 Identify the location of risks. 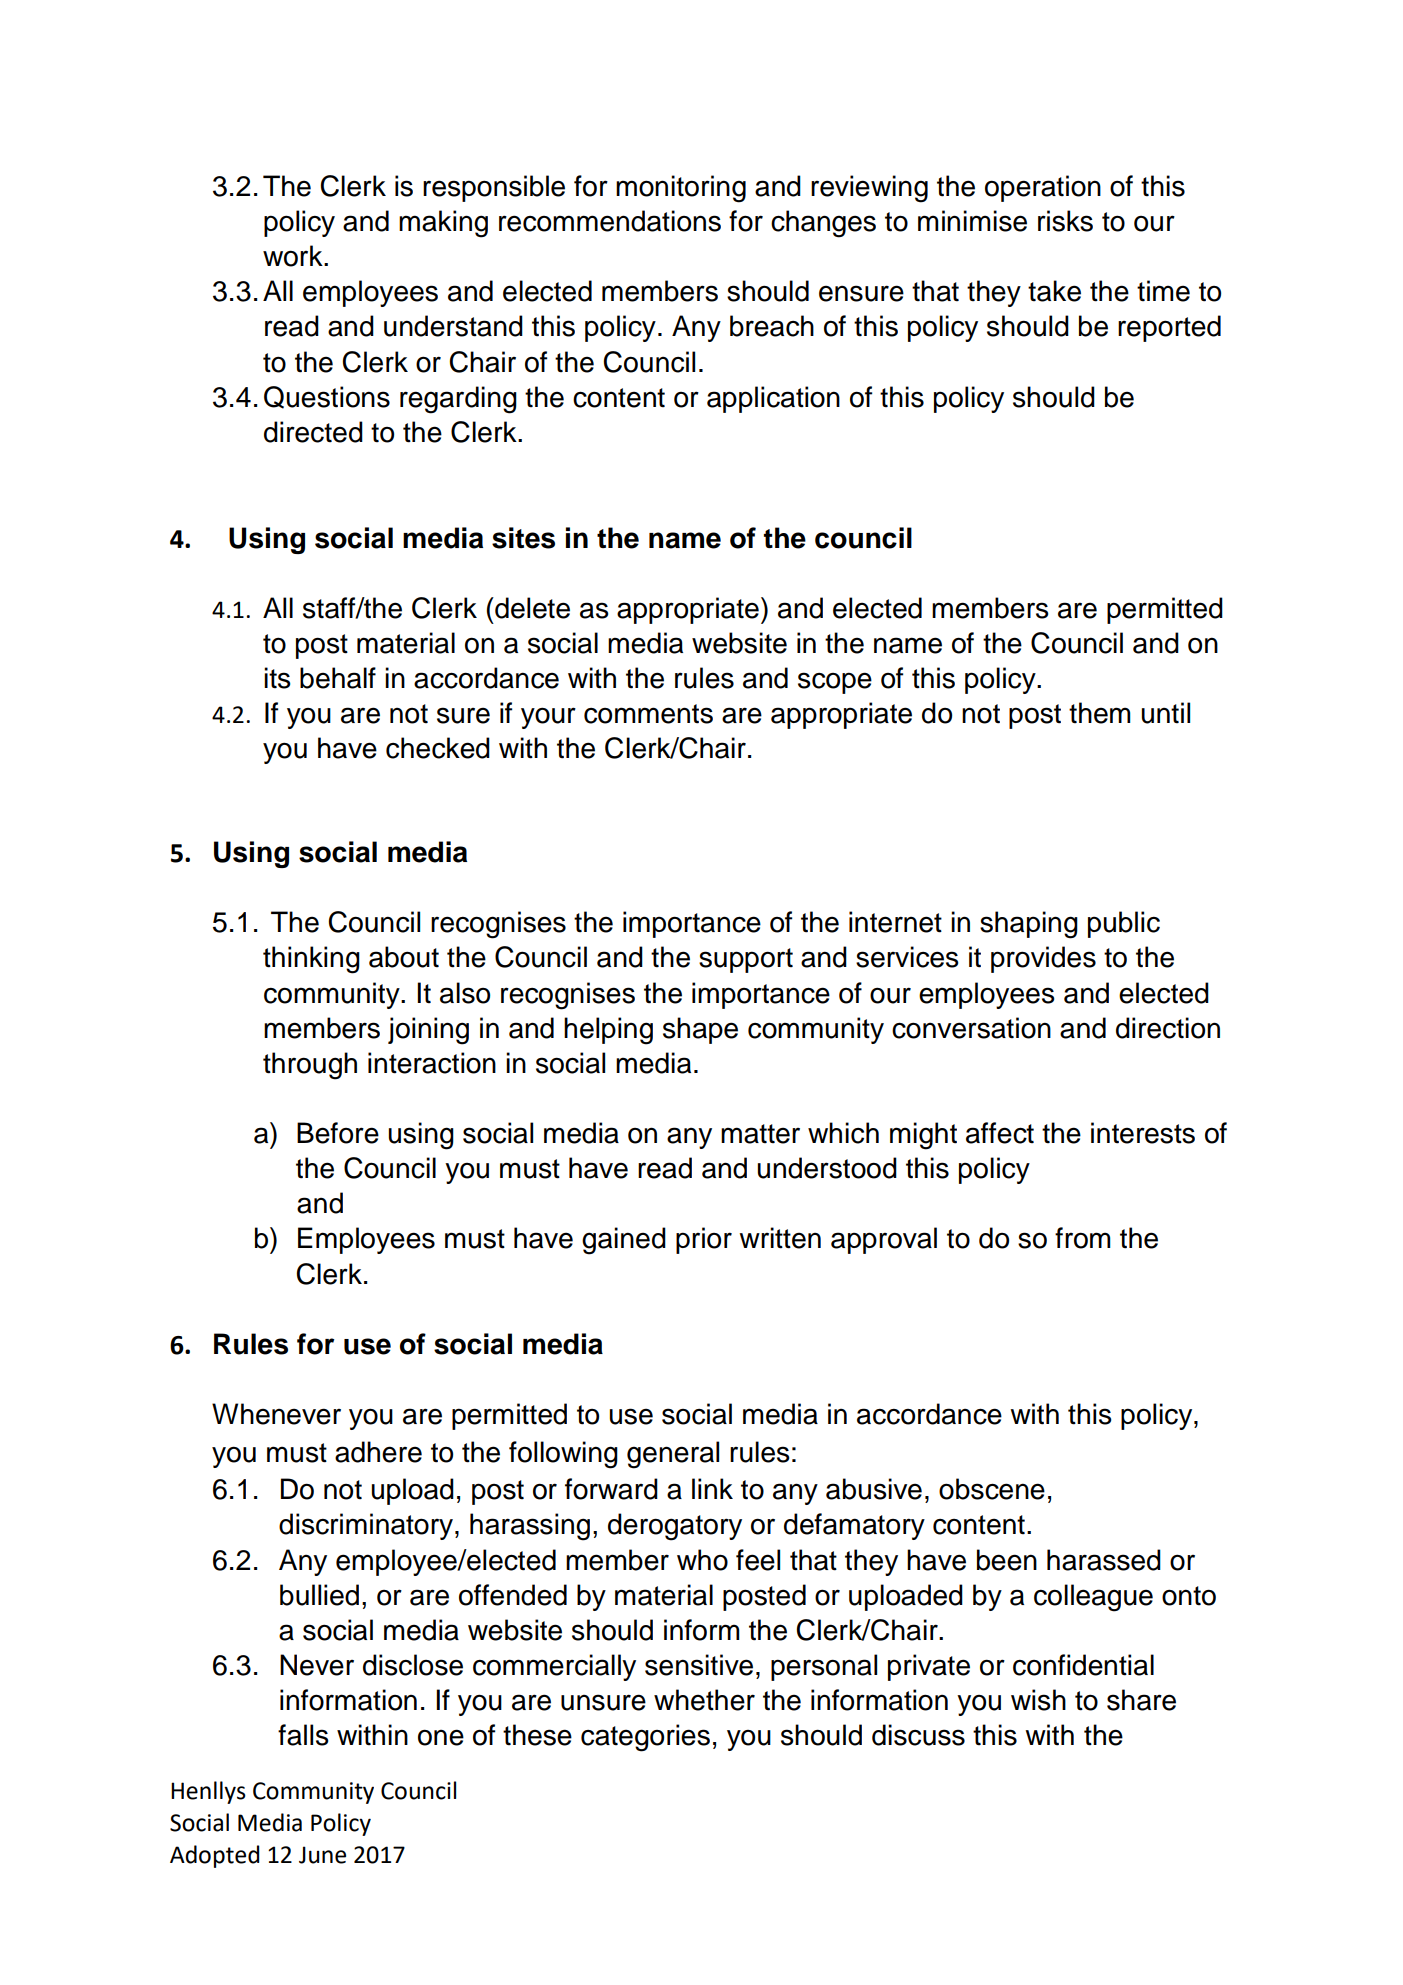
(1065, 221).
